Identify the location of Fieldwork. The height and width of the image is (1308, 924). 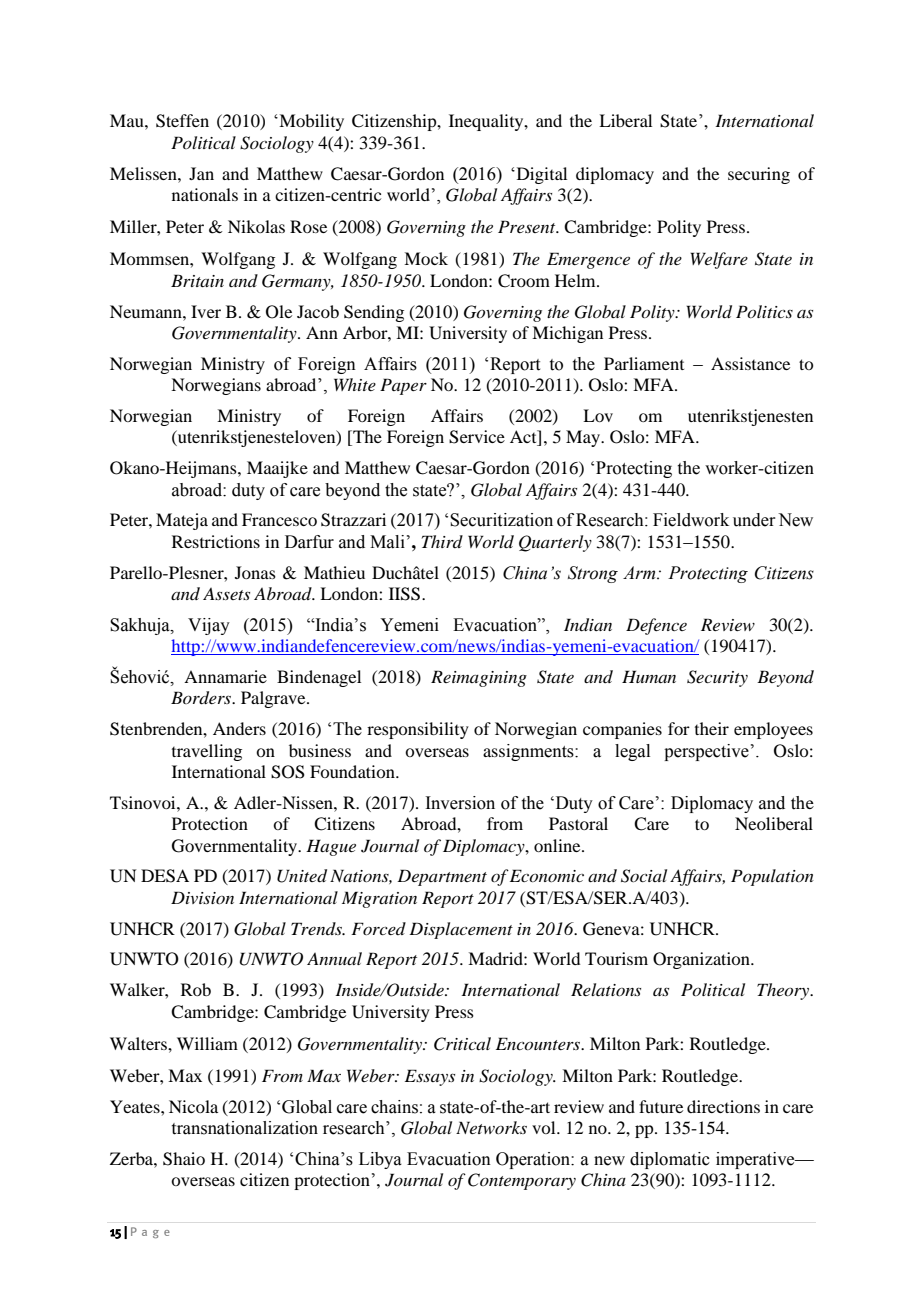
(691, 520).
